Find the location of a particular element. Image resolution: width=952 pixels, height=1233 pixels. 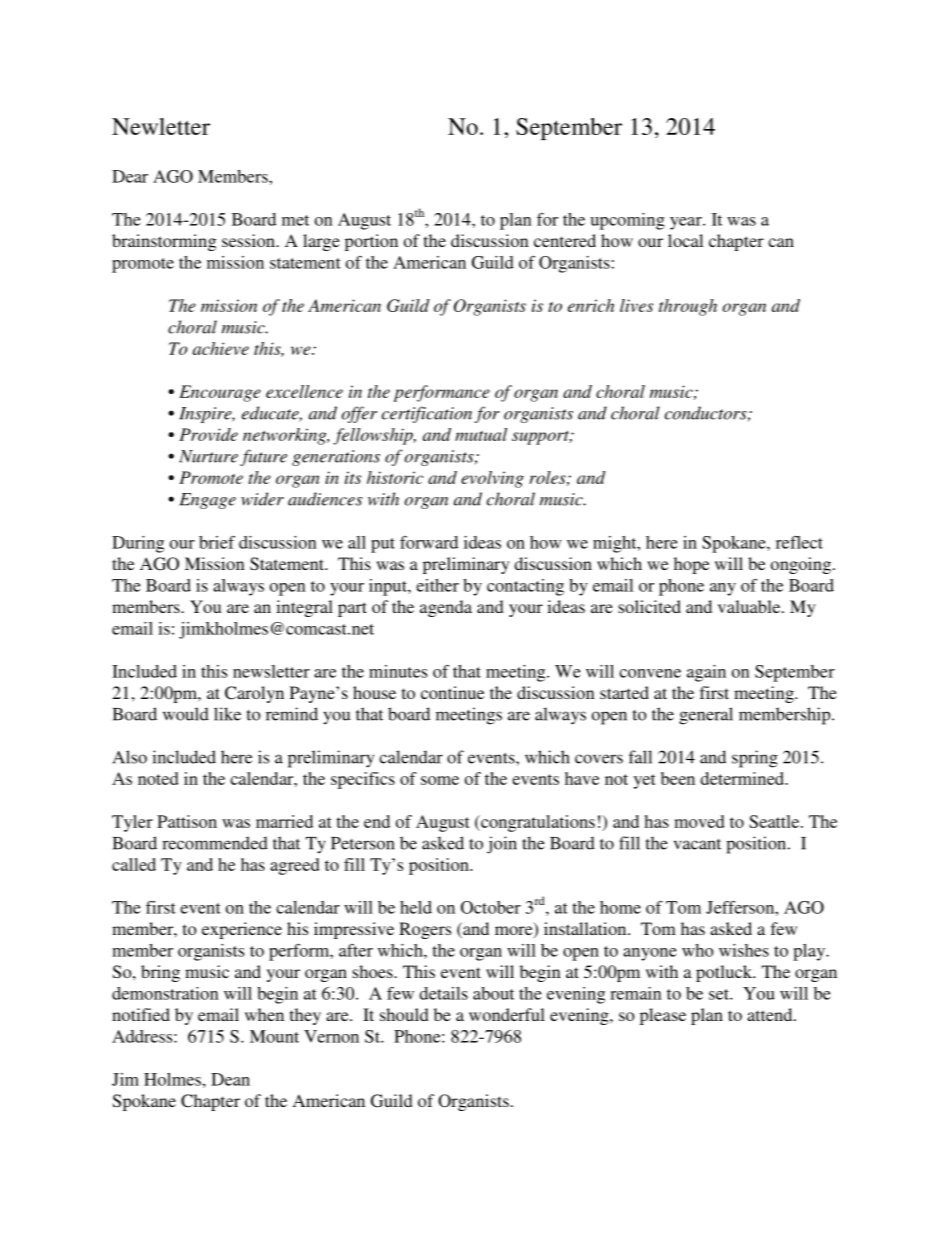

continue is located at coordinates (452, 692).
